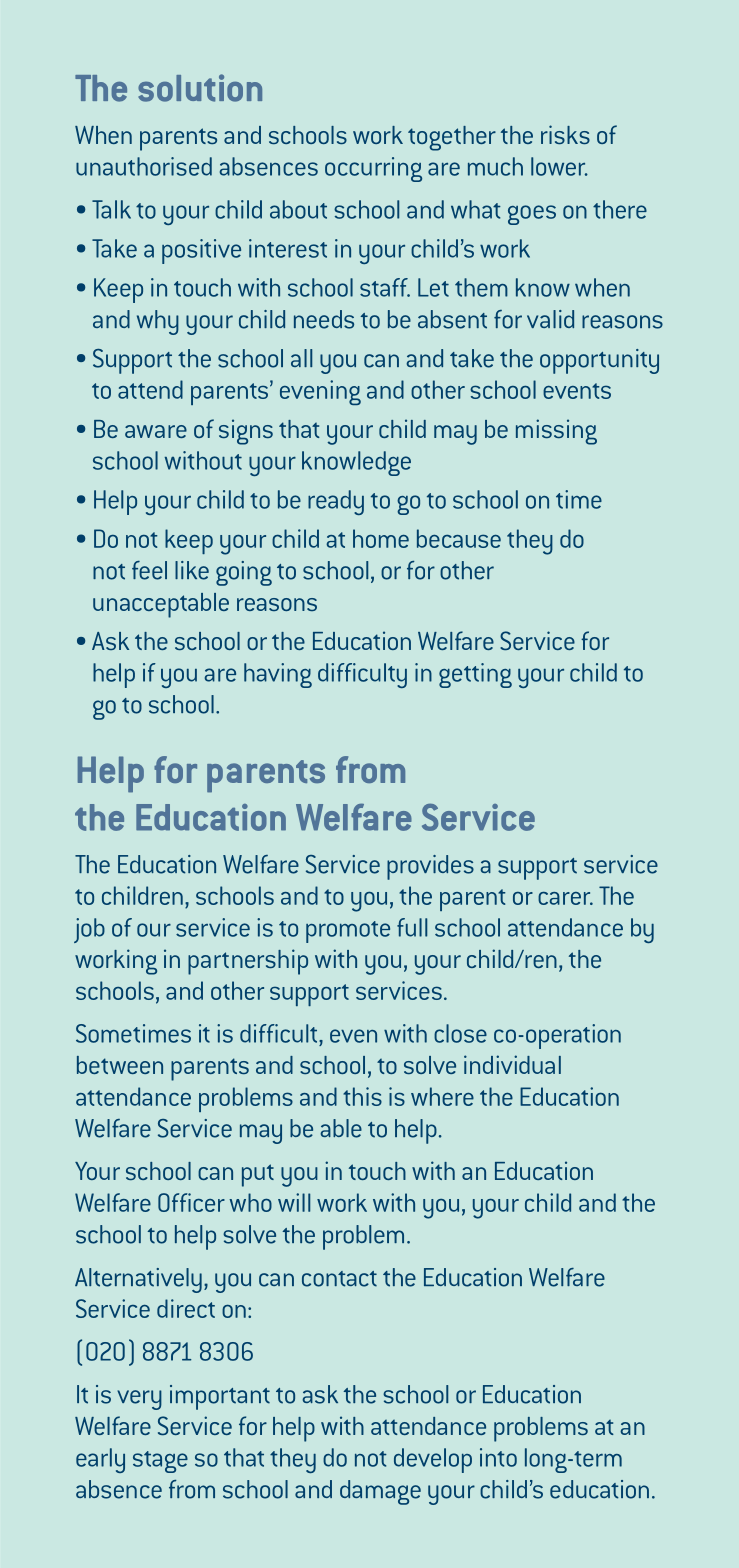 This document has width=739, height=1568. Describe the element at coordinates (156, 431) in the document. I see `aware` at that location.
